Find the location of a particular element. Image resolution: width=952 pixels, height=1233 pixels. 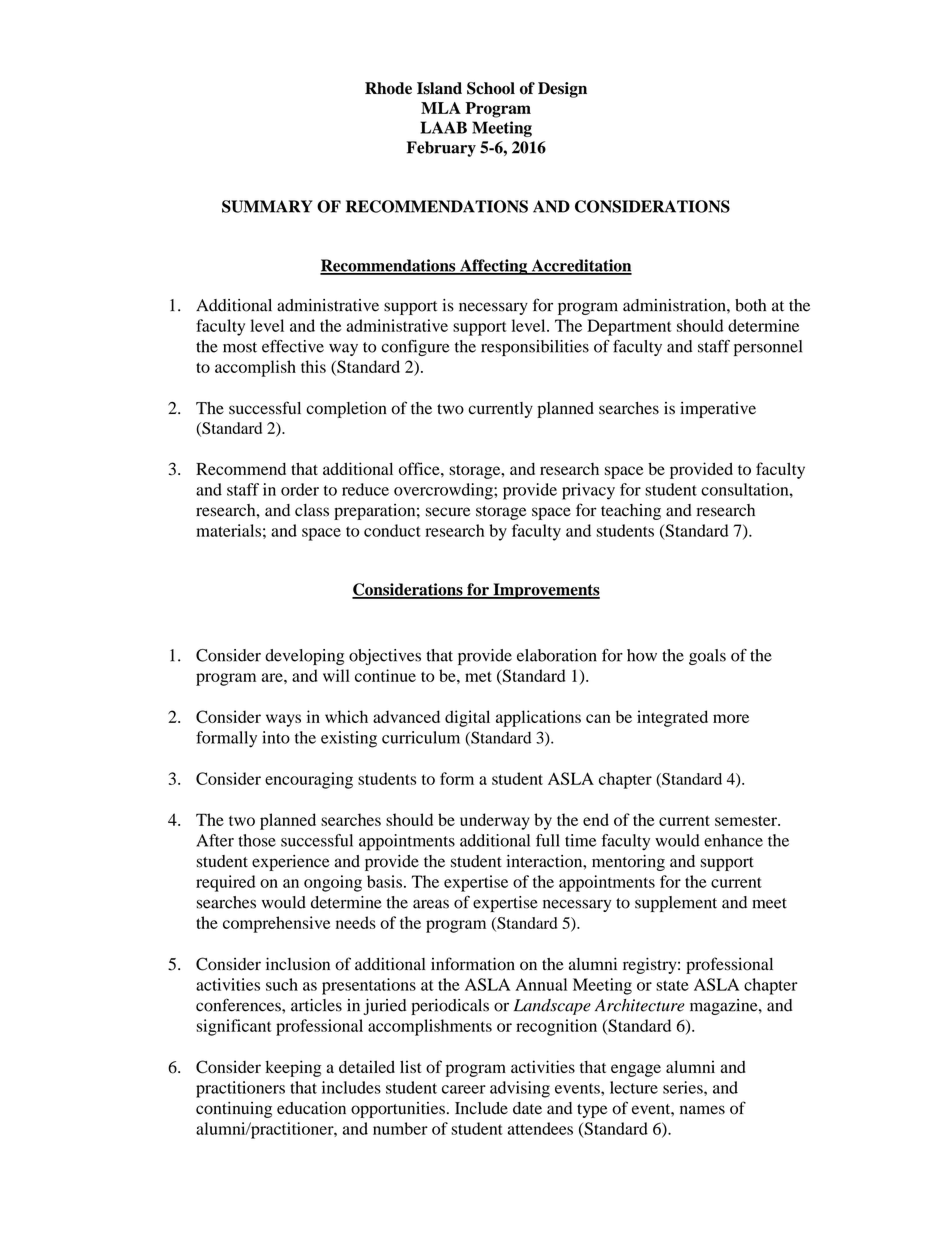

SUMMARY is located at coordinates (267, 206).
